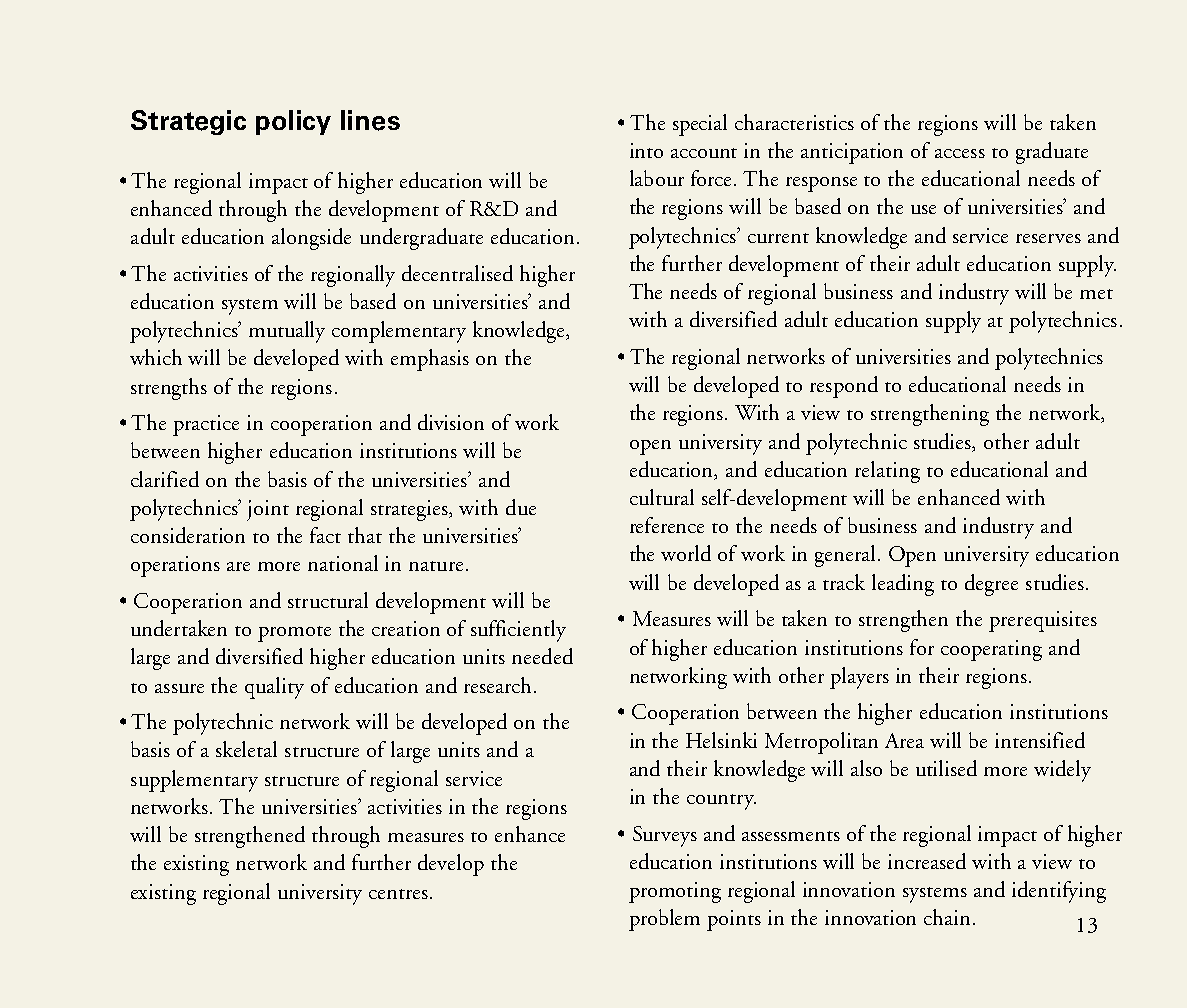 This image has height=1008, width=1187. Describe the element at coordinates (887, 472) in the image. I see `relating` at that location.
